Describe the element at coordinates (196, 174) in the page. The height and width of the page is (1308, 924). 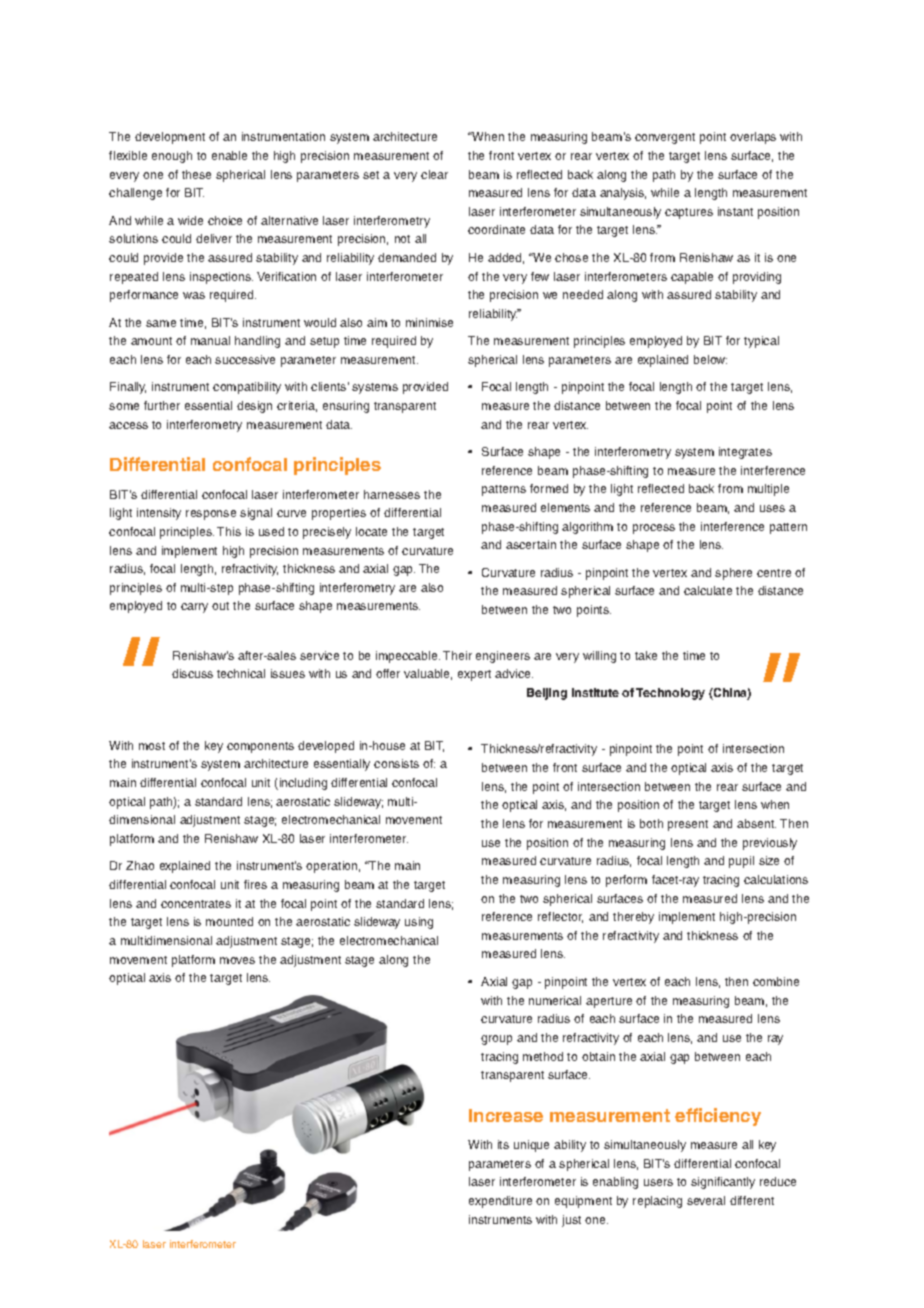
I see `these` at that location.
